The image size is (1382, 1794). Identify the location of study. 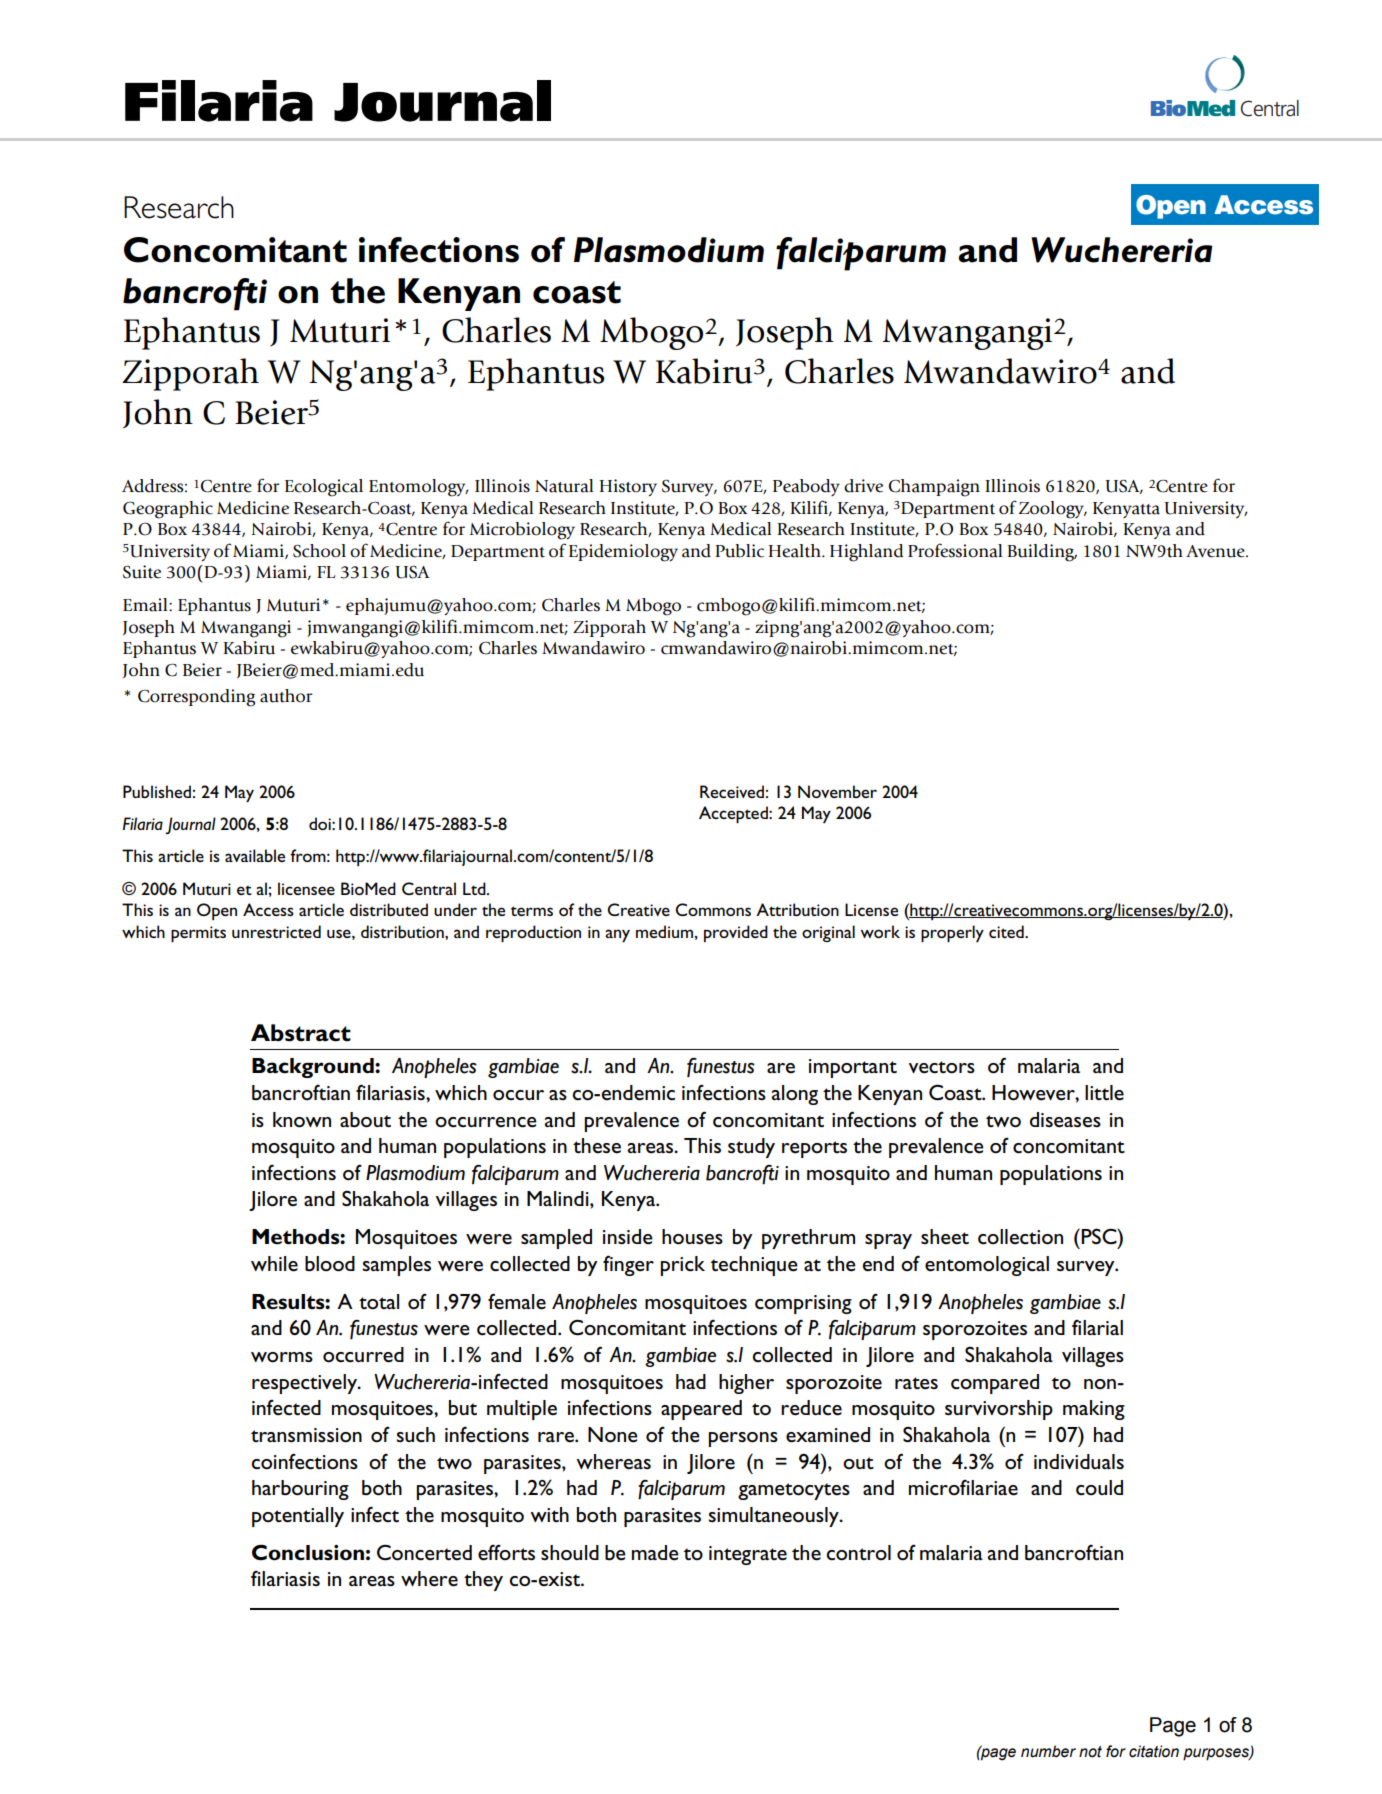
(751, 1148).
